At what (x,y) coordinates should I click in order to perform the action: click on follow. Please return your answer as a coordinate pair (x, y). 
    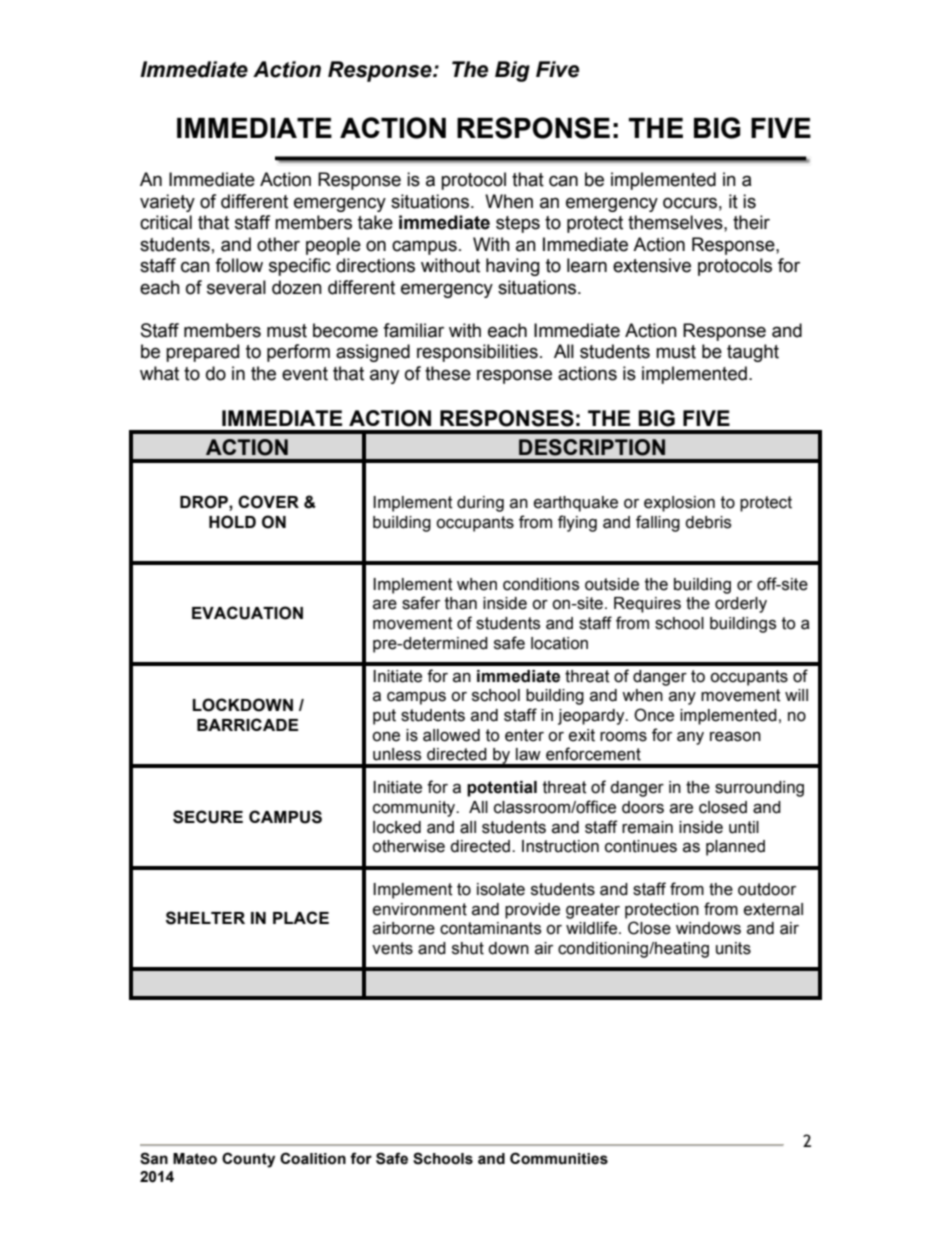
    Looking at the image, I should click on (239, 265).
